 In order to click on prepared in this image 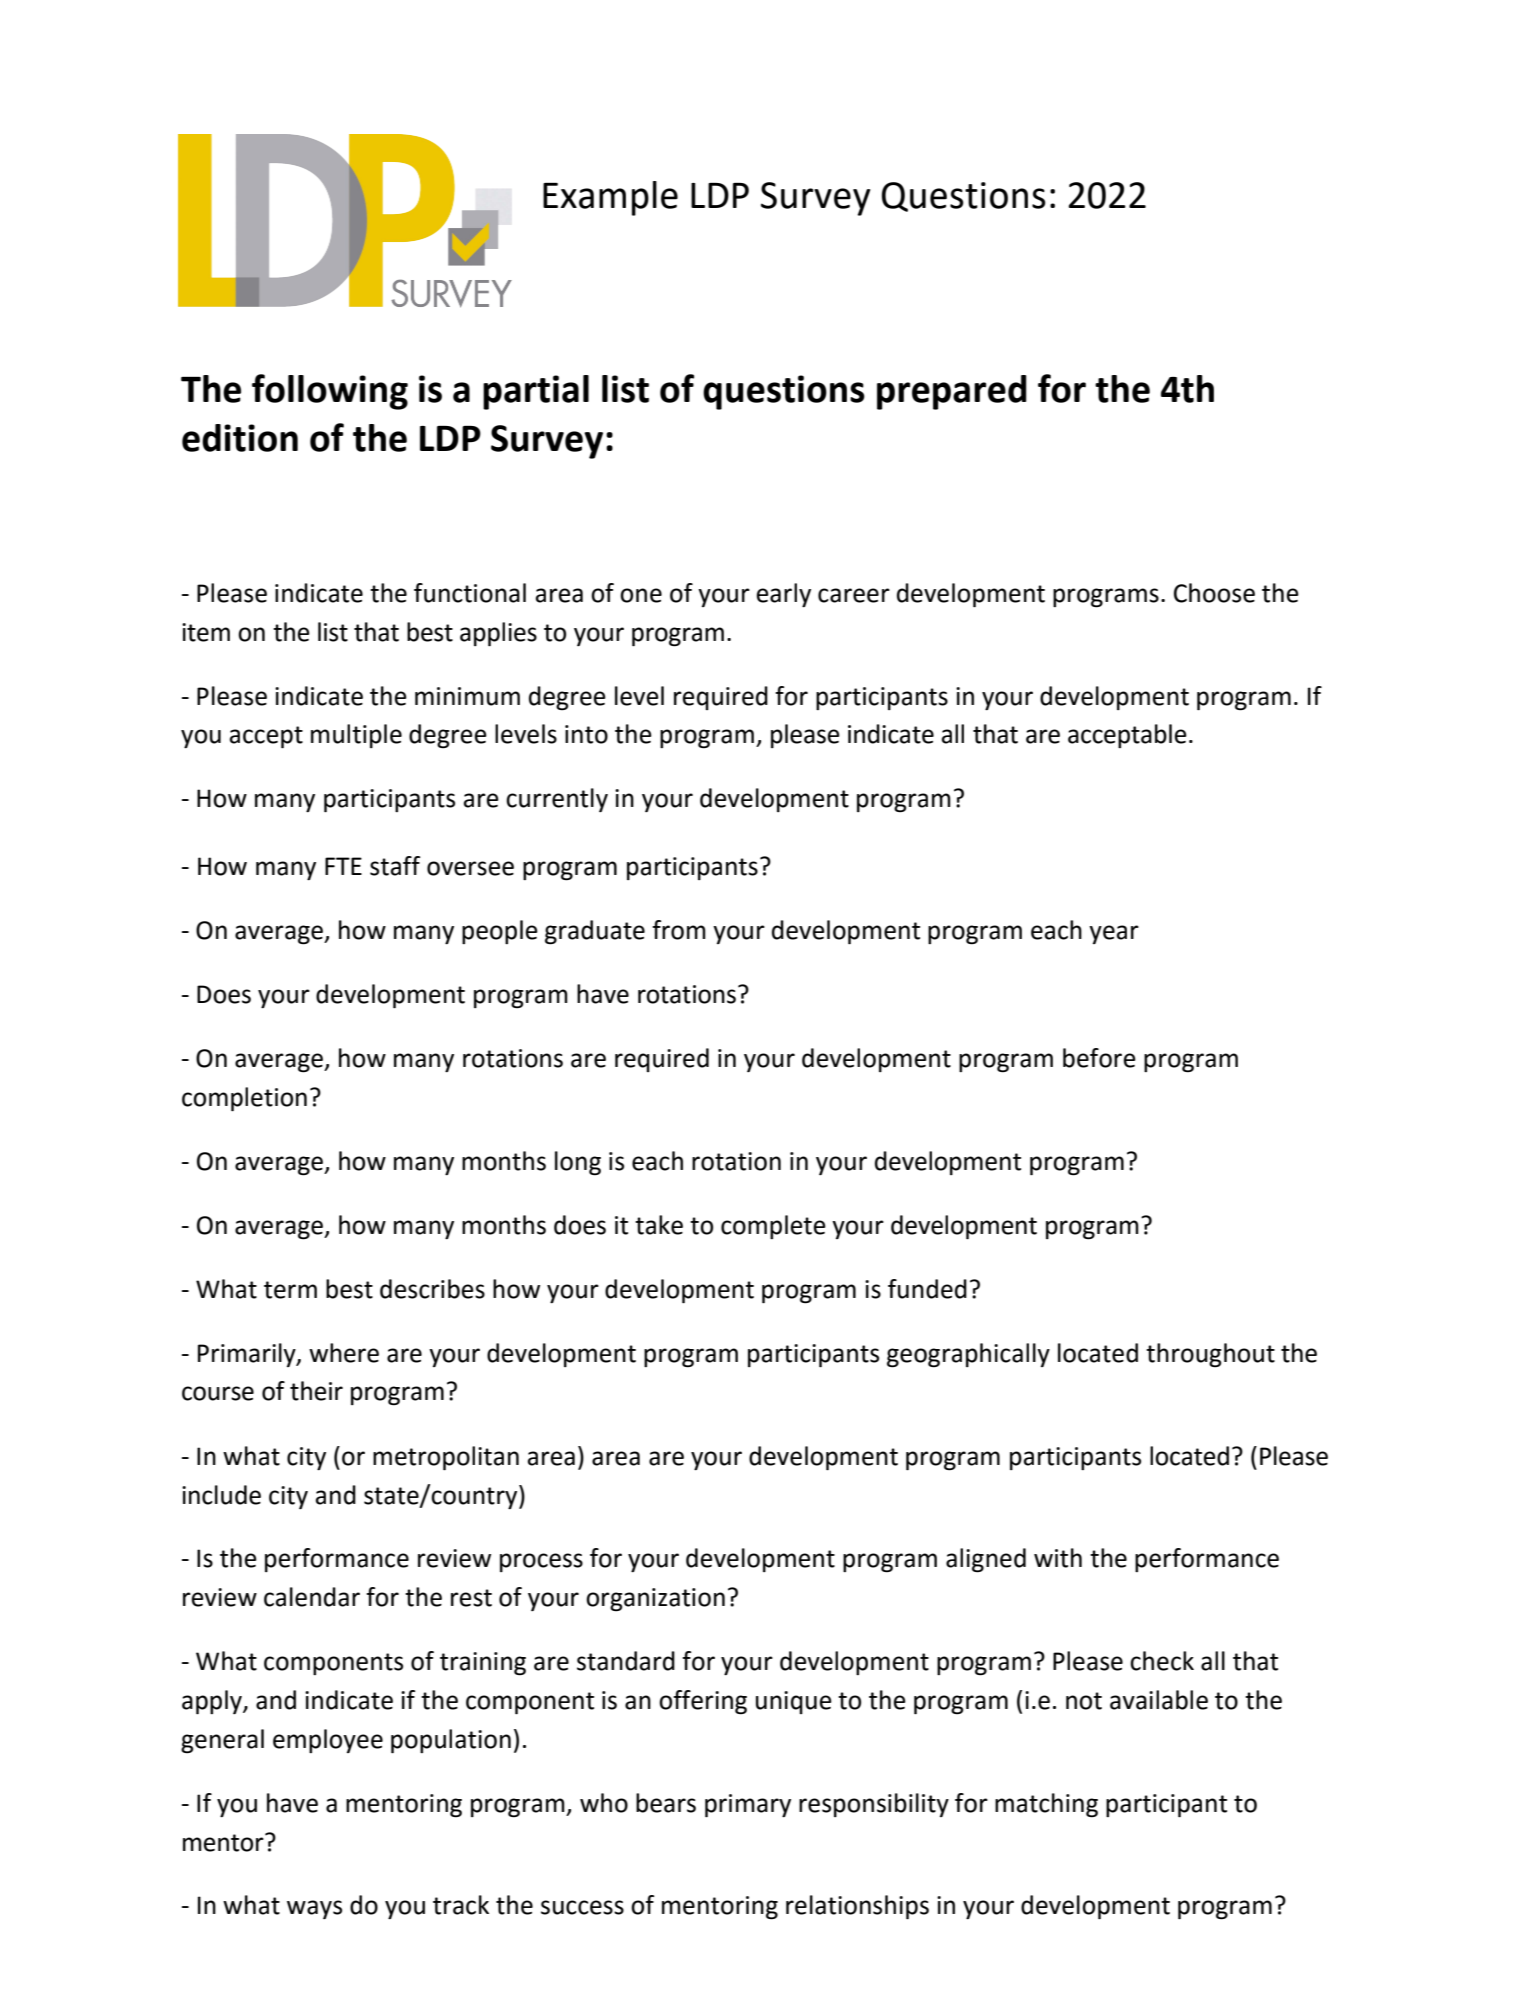, I will do `click(952, 392)`.
